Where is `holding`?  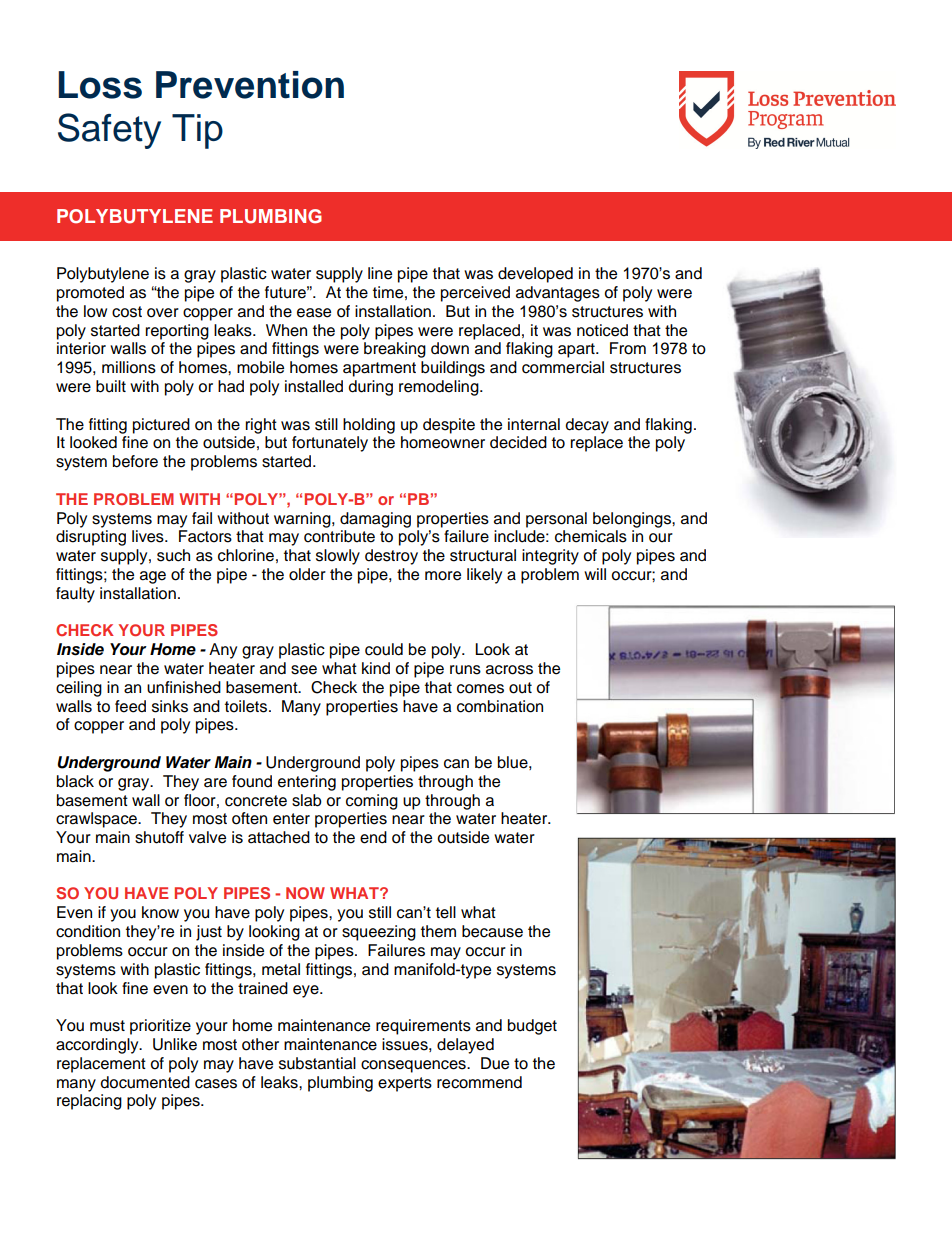
holding is located at coordinates (369, 426).
